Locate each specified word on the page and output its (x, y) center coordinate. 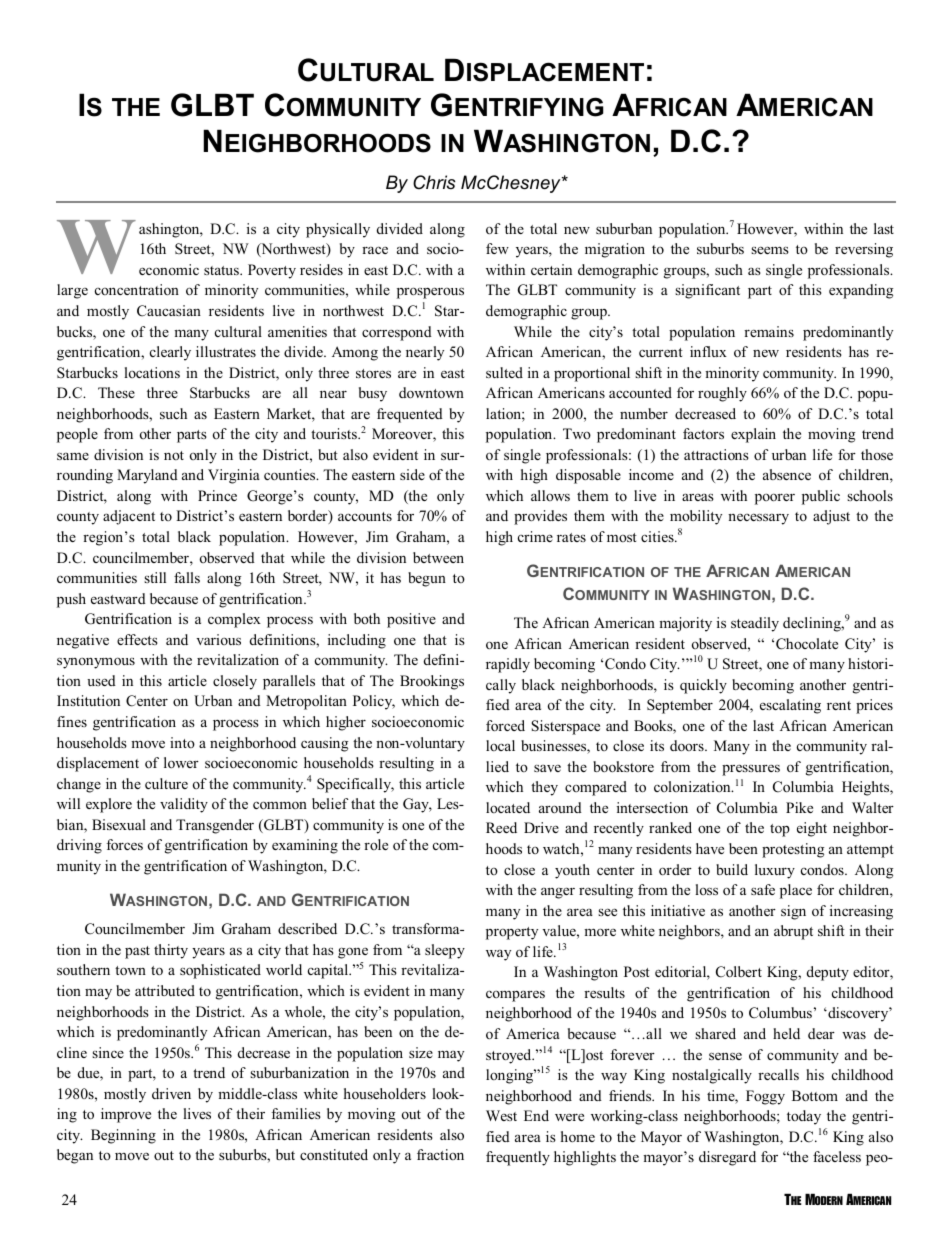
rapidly (508, 665)
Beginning (123, 1136)
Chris (434, 182)
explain (753, 435)
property (512, 933)
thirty (171, 951)
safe (763, 889)
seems (770, 250)
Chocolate (807, 644)
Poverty (272, 271)
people (77, 435)
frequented (410, 415)
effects (137, 639)
